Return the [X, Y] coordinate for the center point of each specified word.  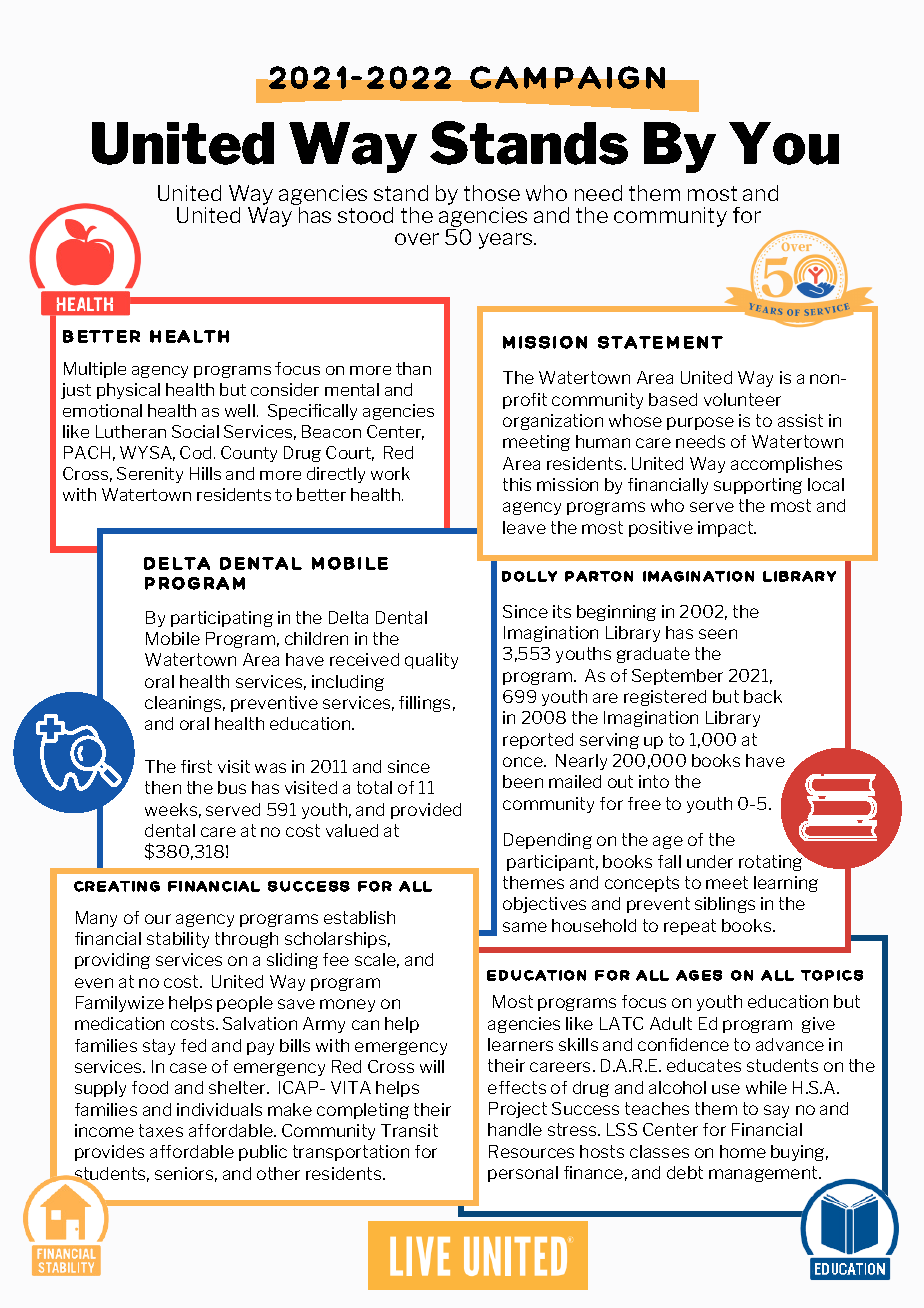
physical [128, 391]
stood [365, 215]
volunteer [742, 399]
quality [431, 661]
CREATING [117, 886]
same [525, 927]
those [492, 193]
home [743, 1151]
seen [718, 634]
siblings [725, 905]
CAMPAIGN [567, 77]
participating [222, 619]
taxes [161, 1130]
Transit [409, 1130]
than [413, 368]
